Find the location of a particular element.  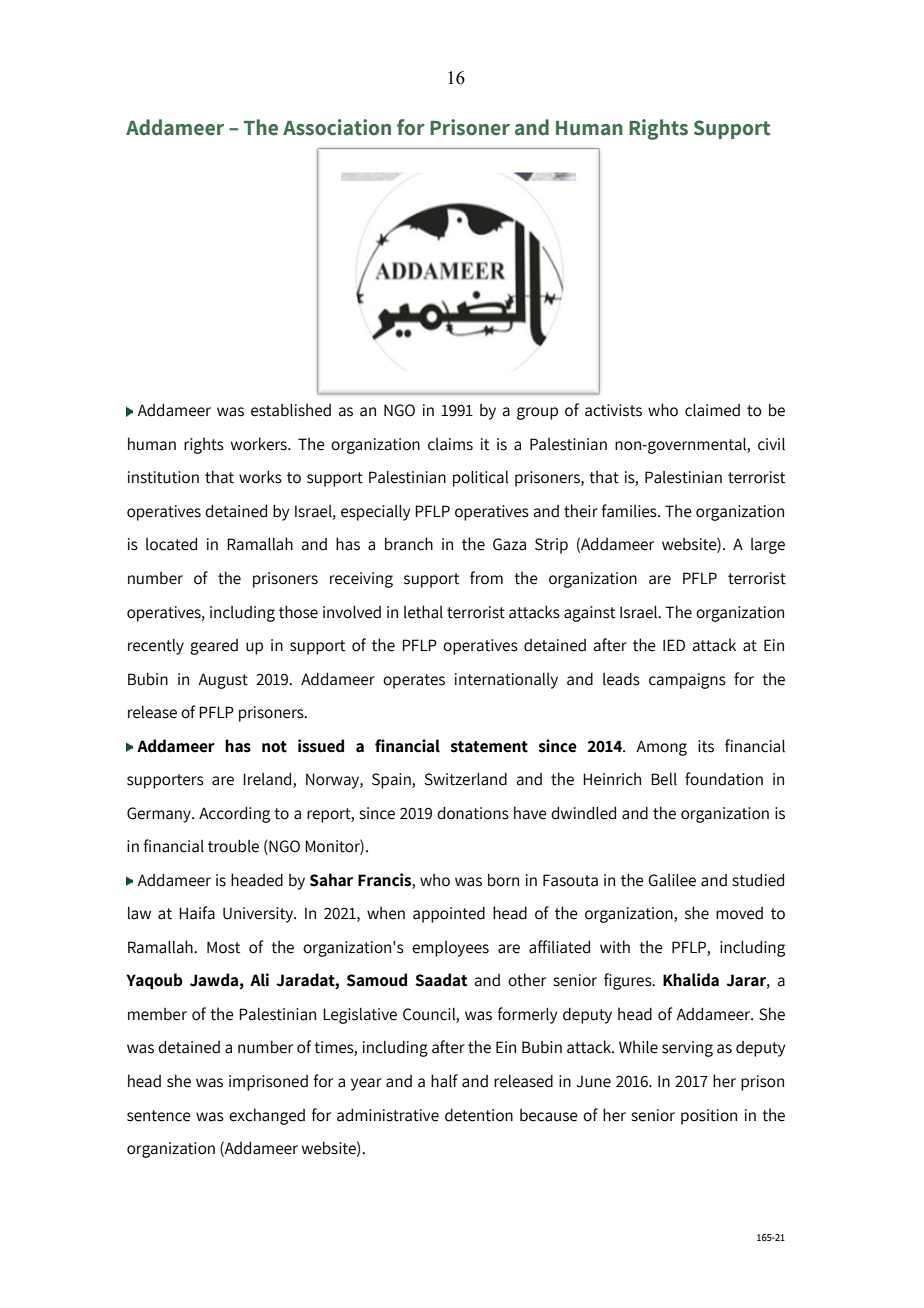

geared is located at coordinates (214, 647).
